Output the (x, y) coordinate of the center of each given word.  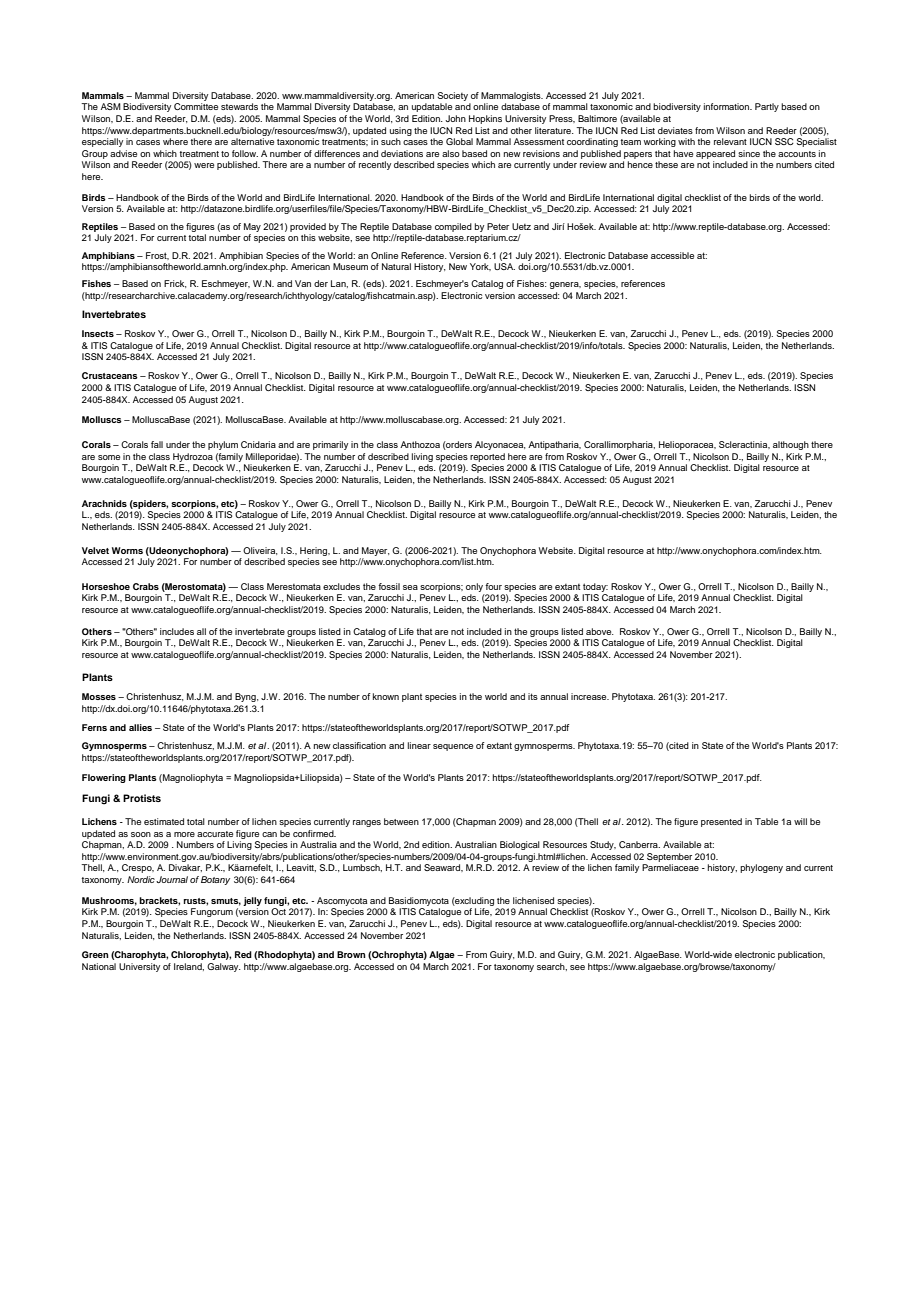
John (455, 118)
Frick (175, 284)
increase (590, 696)
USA (504, 266)
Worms (127, 550)
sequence (453, 747)
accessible (672, 255)
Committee (196, 106)
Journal (172, 879)
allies (140, 727)
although (791, 445)
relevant (730, 141)
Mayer (375, 551)
